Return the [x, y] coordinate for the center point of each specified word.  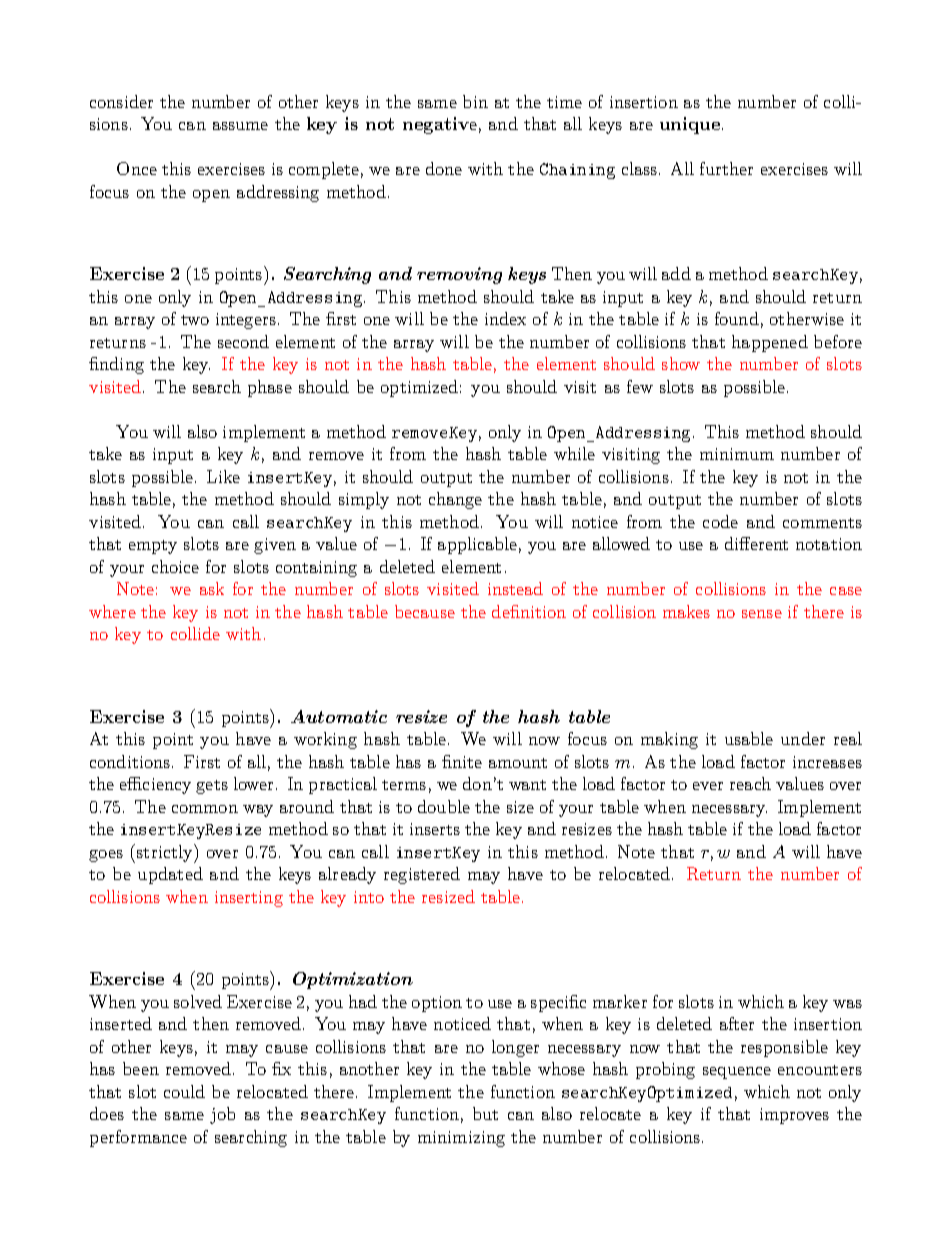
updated [170, 875]
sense [762, 614]
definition [529, 611]
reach [750, 783]
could [184, 1091]
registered [422, 875]
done [444, 168]
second [243, 341]
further [726, 168]
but [485, 1113]
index [505, 318]
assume [240, 126]
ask [212, 588]
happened [770, 343]
